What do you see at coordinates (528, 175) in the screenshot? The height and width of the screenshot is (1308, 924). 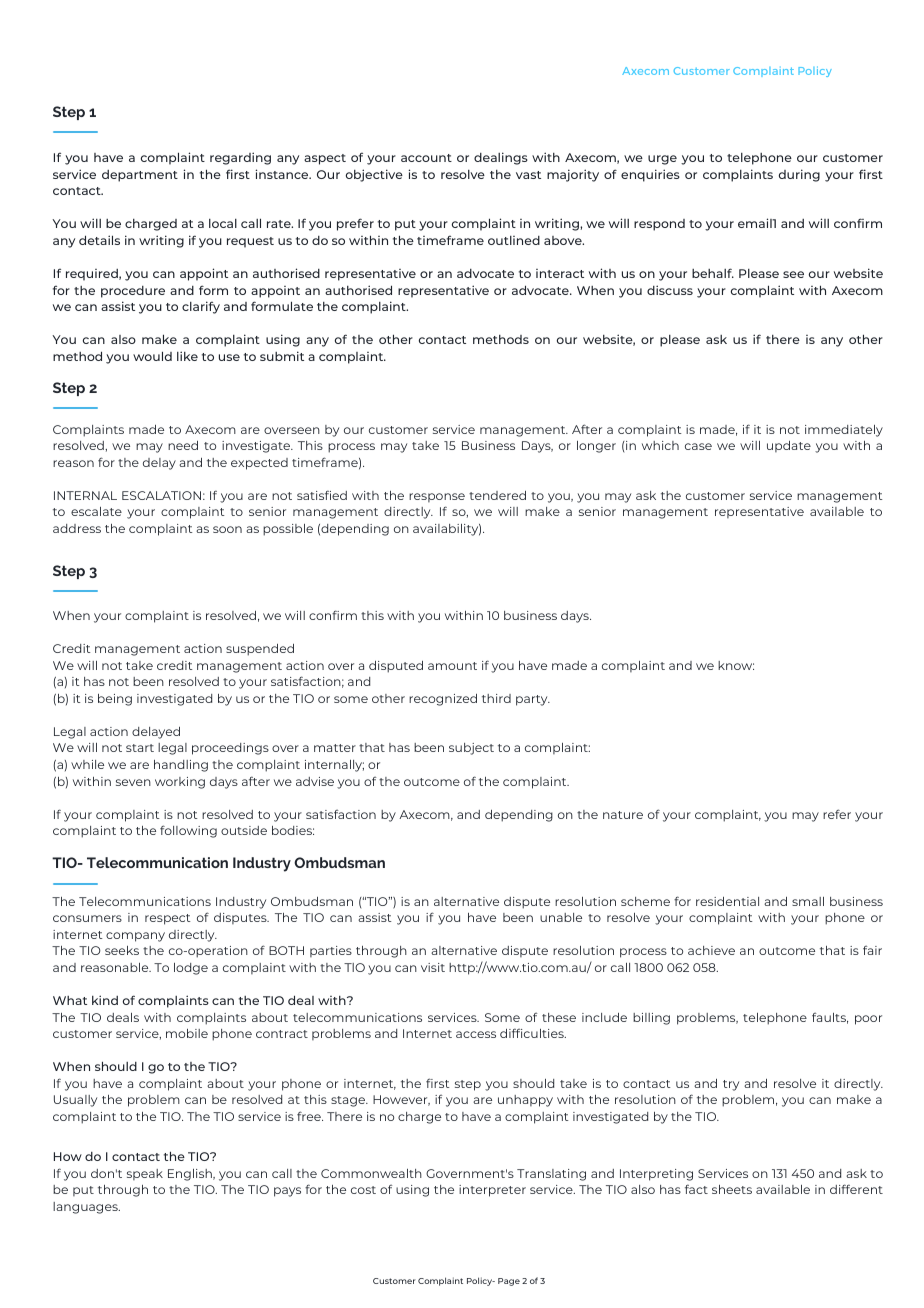 I see `vast` at bounding box center [528, 175].
